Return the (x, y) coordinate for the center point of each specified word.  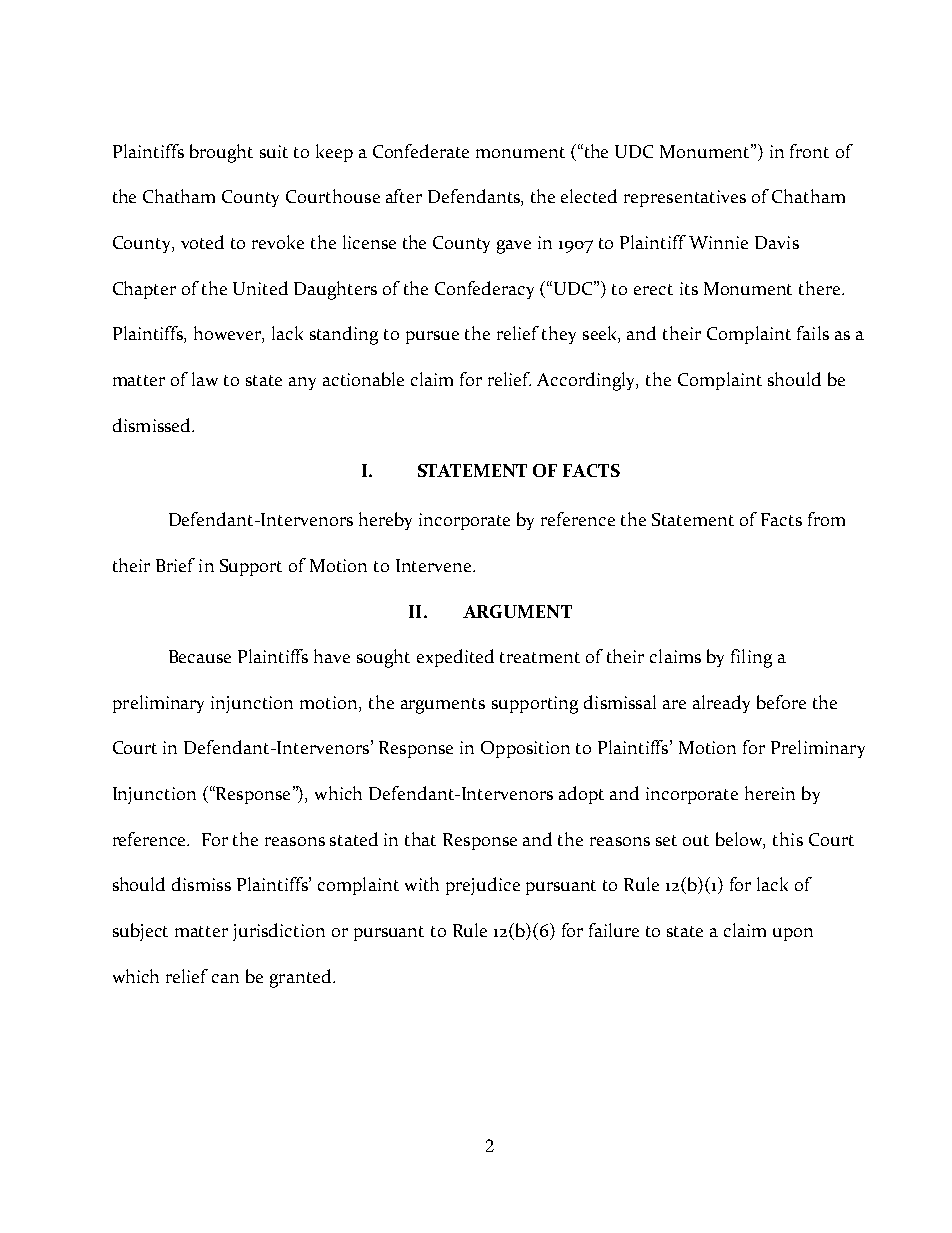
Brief (175, 565)
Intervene (435, 565)
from (826, 519)
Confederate (421, 151)
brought (221, 153)
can (225, 978)
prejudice (483, 886)
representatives (685, 198)
